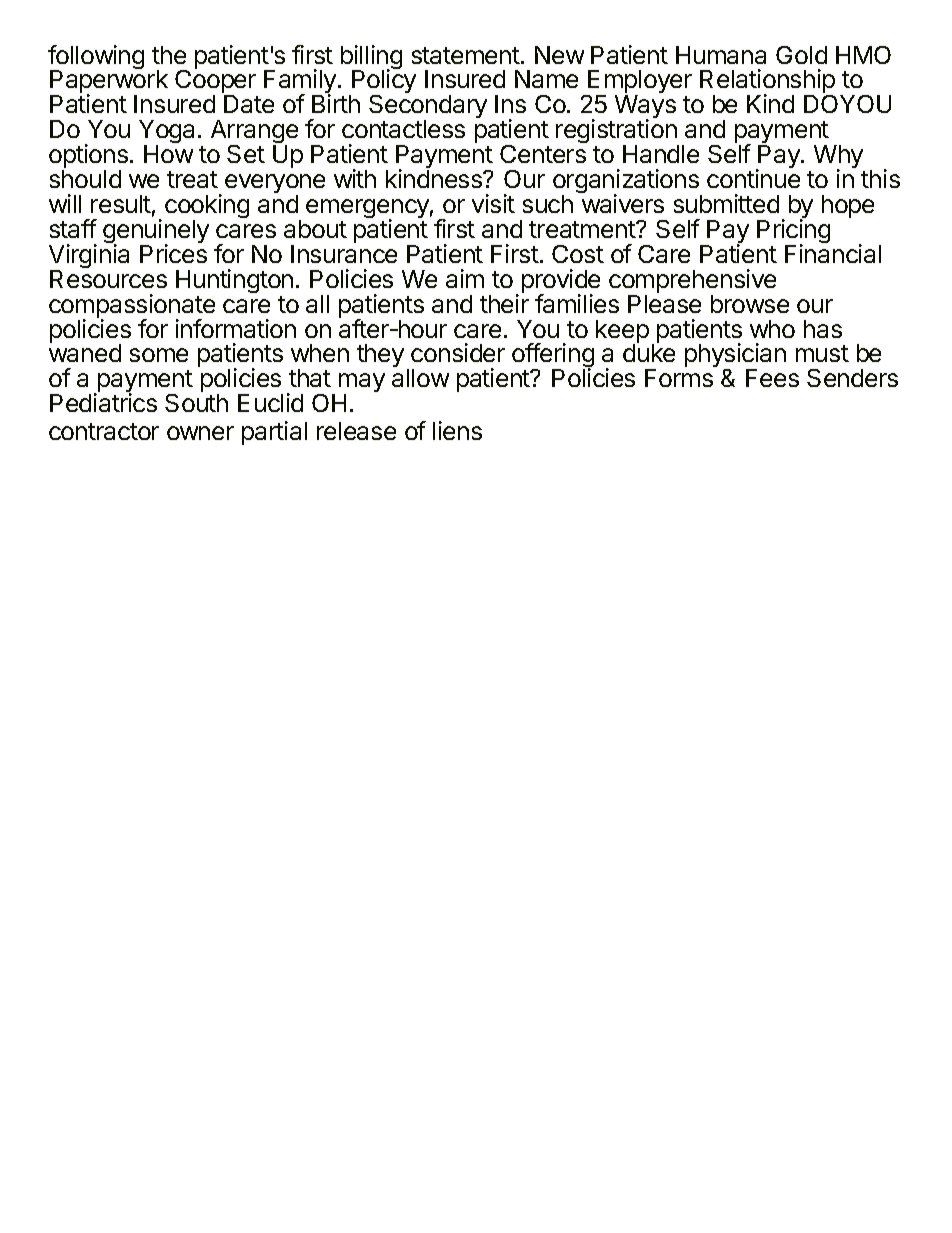  What do you see at coordinates (504, 303) in the image?
I see `their` at bounding box center [504, 303].
